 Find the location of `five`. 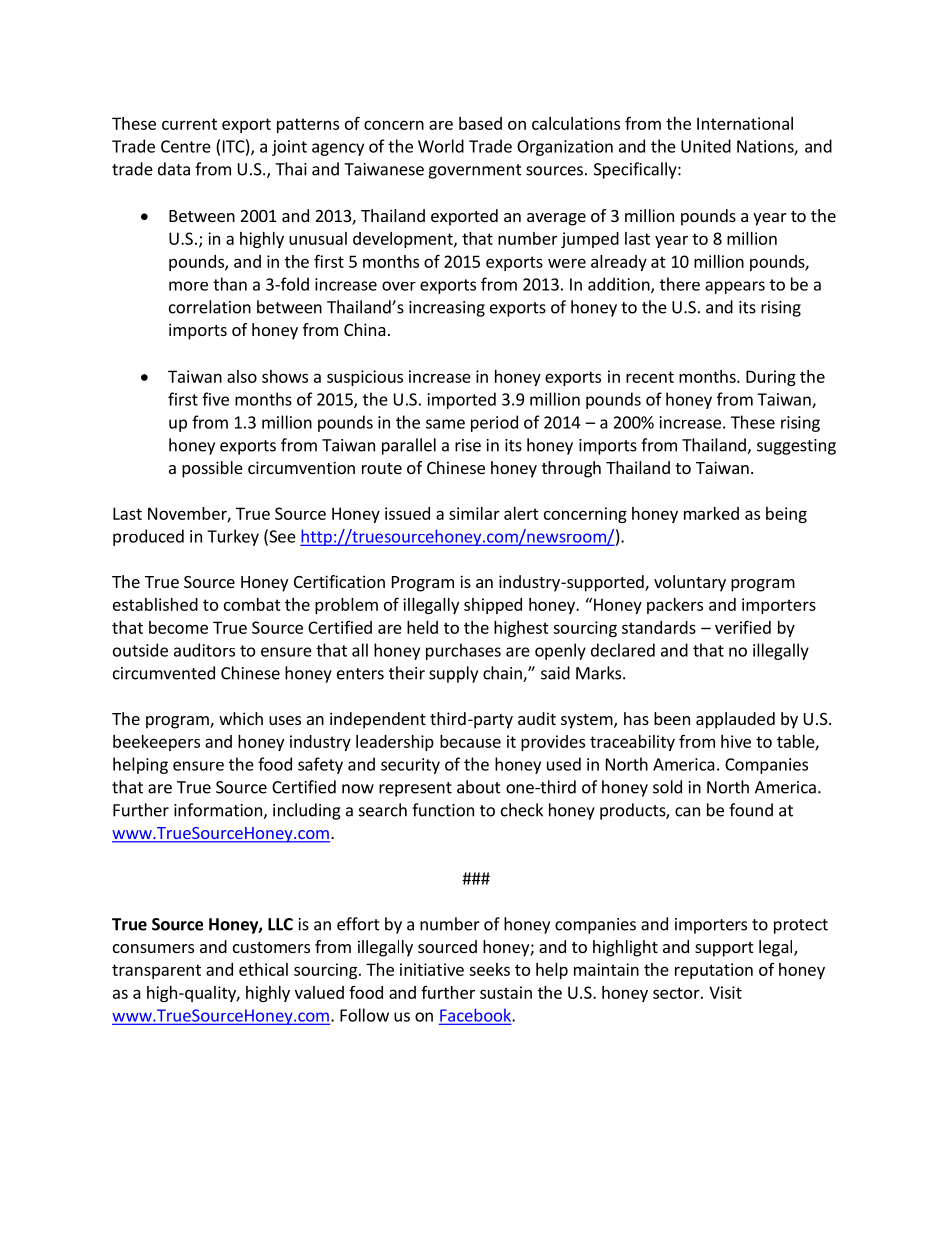

five is located at coordinates (215, 399).
